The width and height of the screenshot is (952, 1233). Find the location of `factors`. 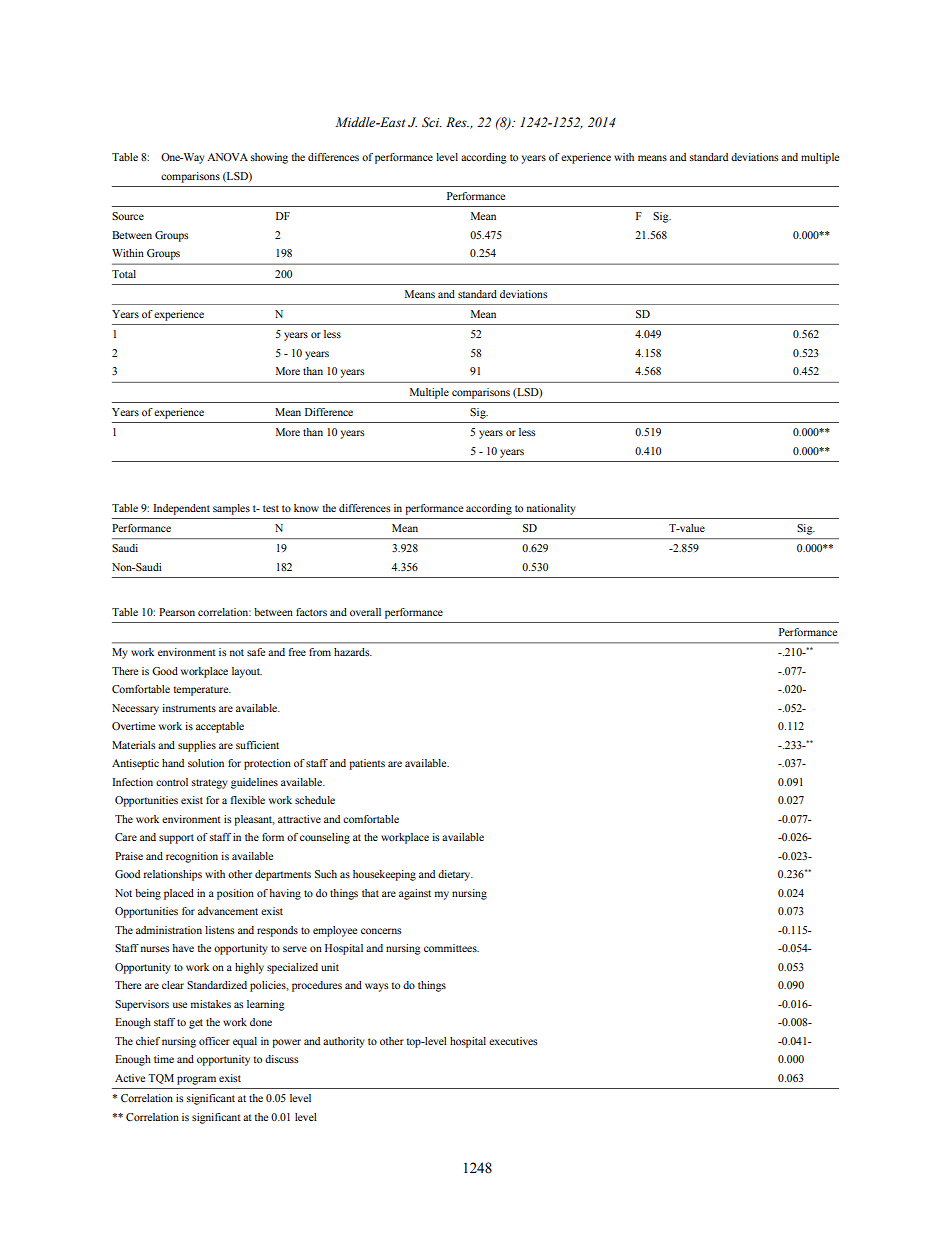

factors is located at coordinates (311, 612).
